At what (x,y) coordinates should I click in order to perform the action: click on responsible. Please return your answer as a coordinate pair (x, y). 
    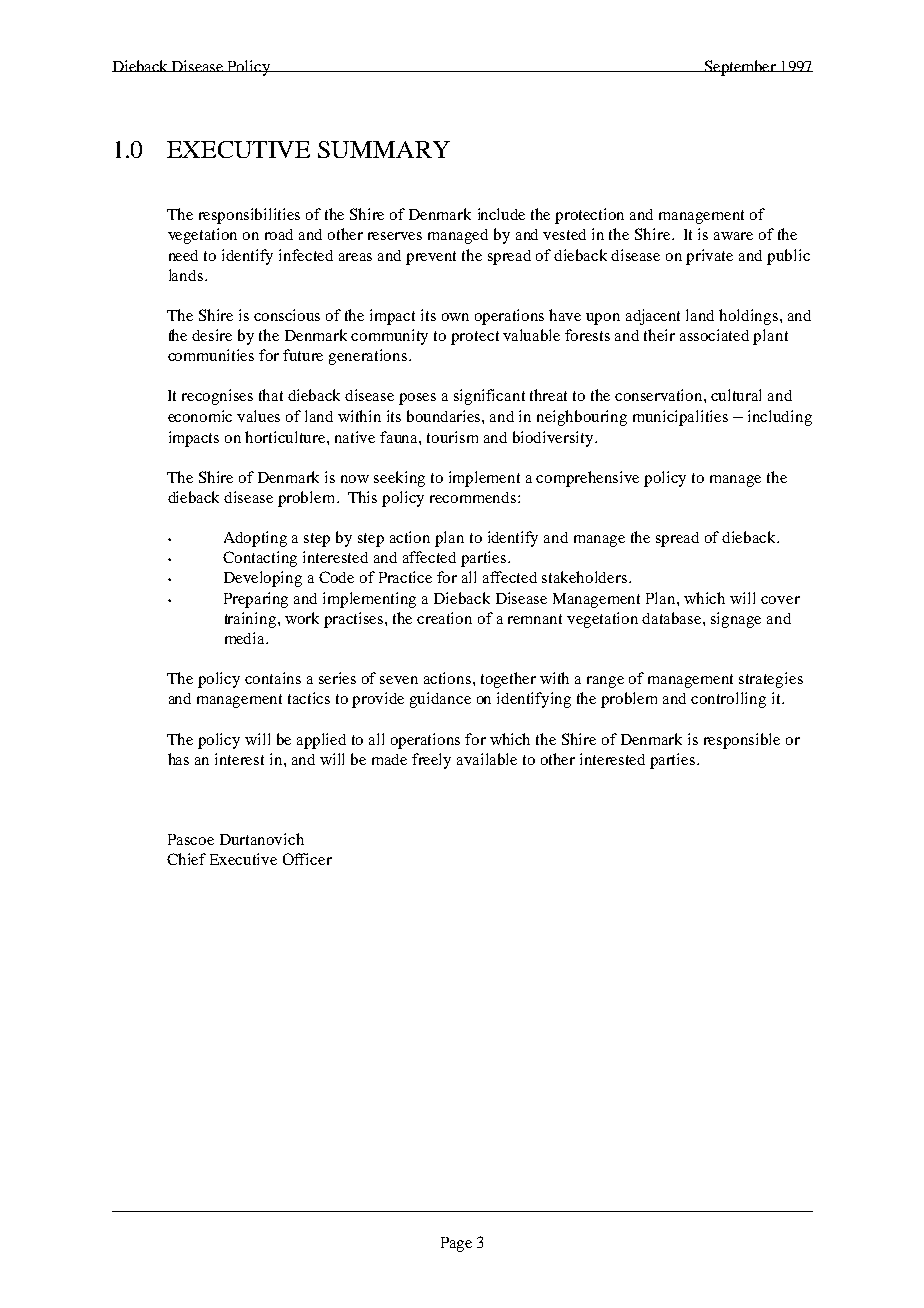
    Looking at the image, I should click on (742, 741).
